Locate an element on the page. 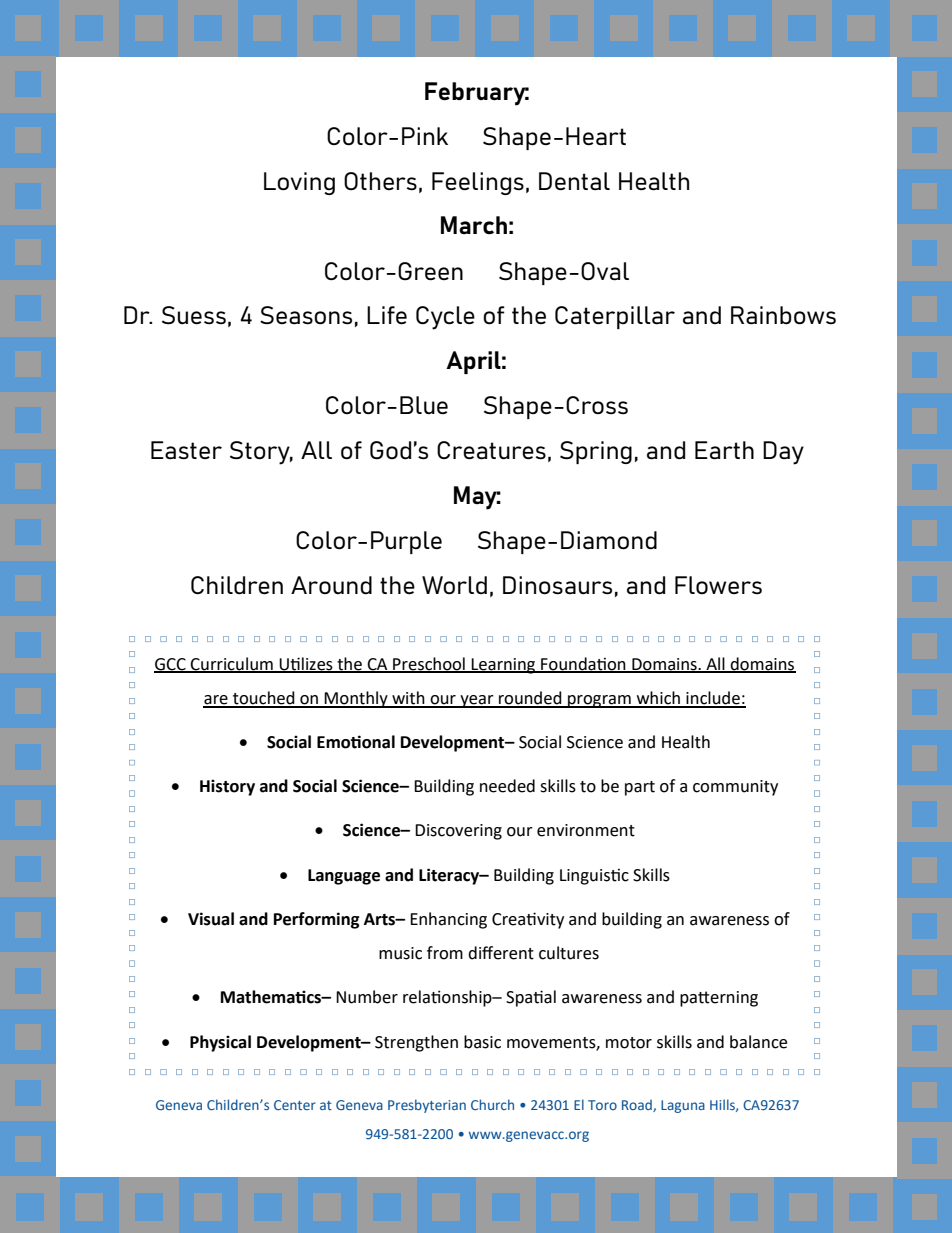 The height and width of the page is (1233, 952). Dental is located at coordinates (574, 181).
